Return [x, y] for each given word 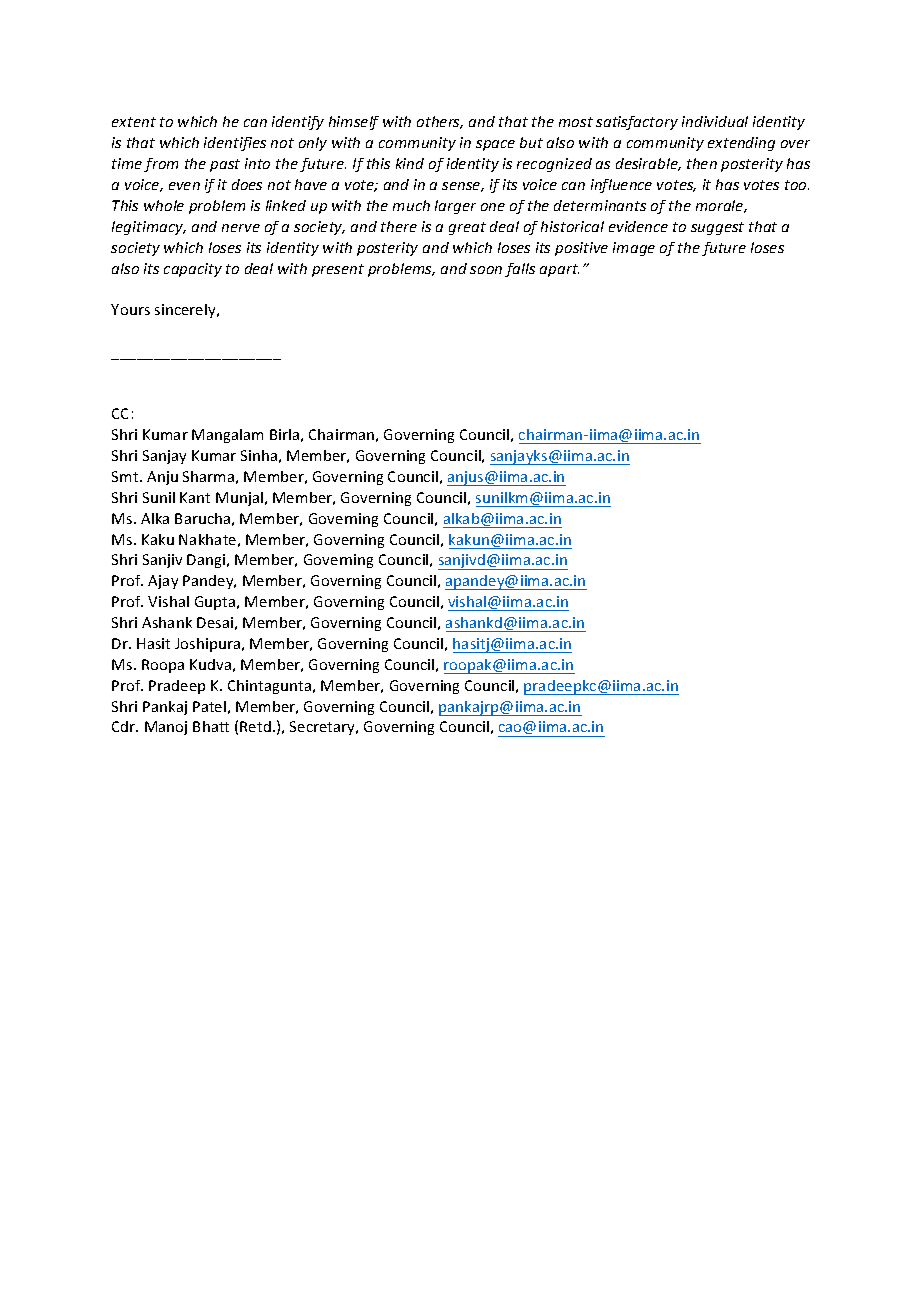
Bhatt [211, 726]
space [495, 145]
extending [741, 144]
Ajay [163, 582]
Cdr [125, 726]
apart [559, 270]
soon [486, 270]
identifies [235, 144]
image [634, 249]
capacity [193, 270]
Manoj [166, 728]
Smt [126, 476]
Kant [195, 497]
